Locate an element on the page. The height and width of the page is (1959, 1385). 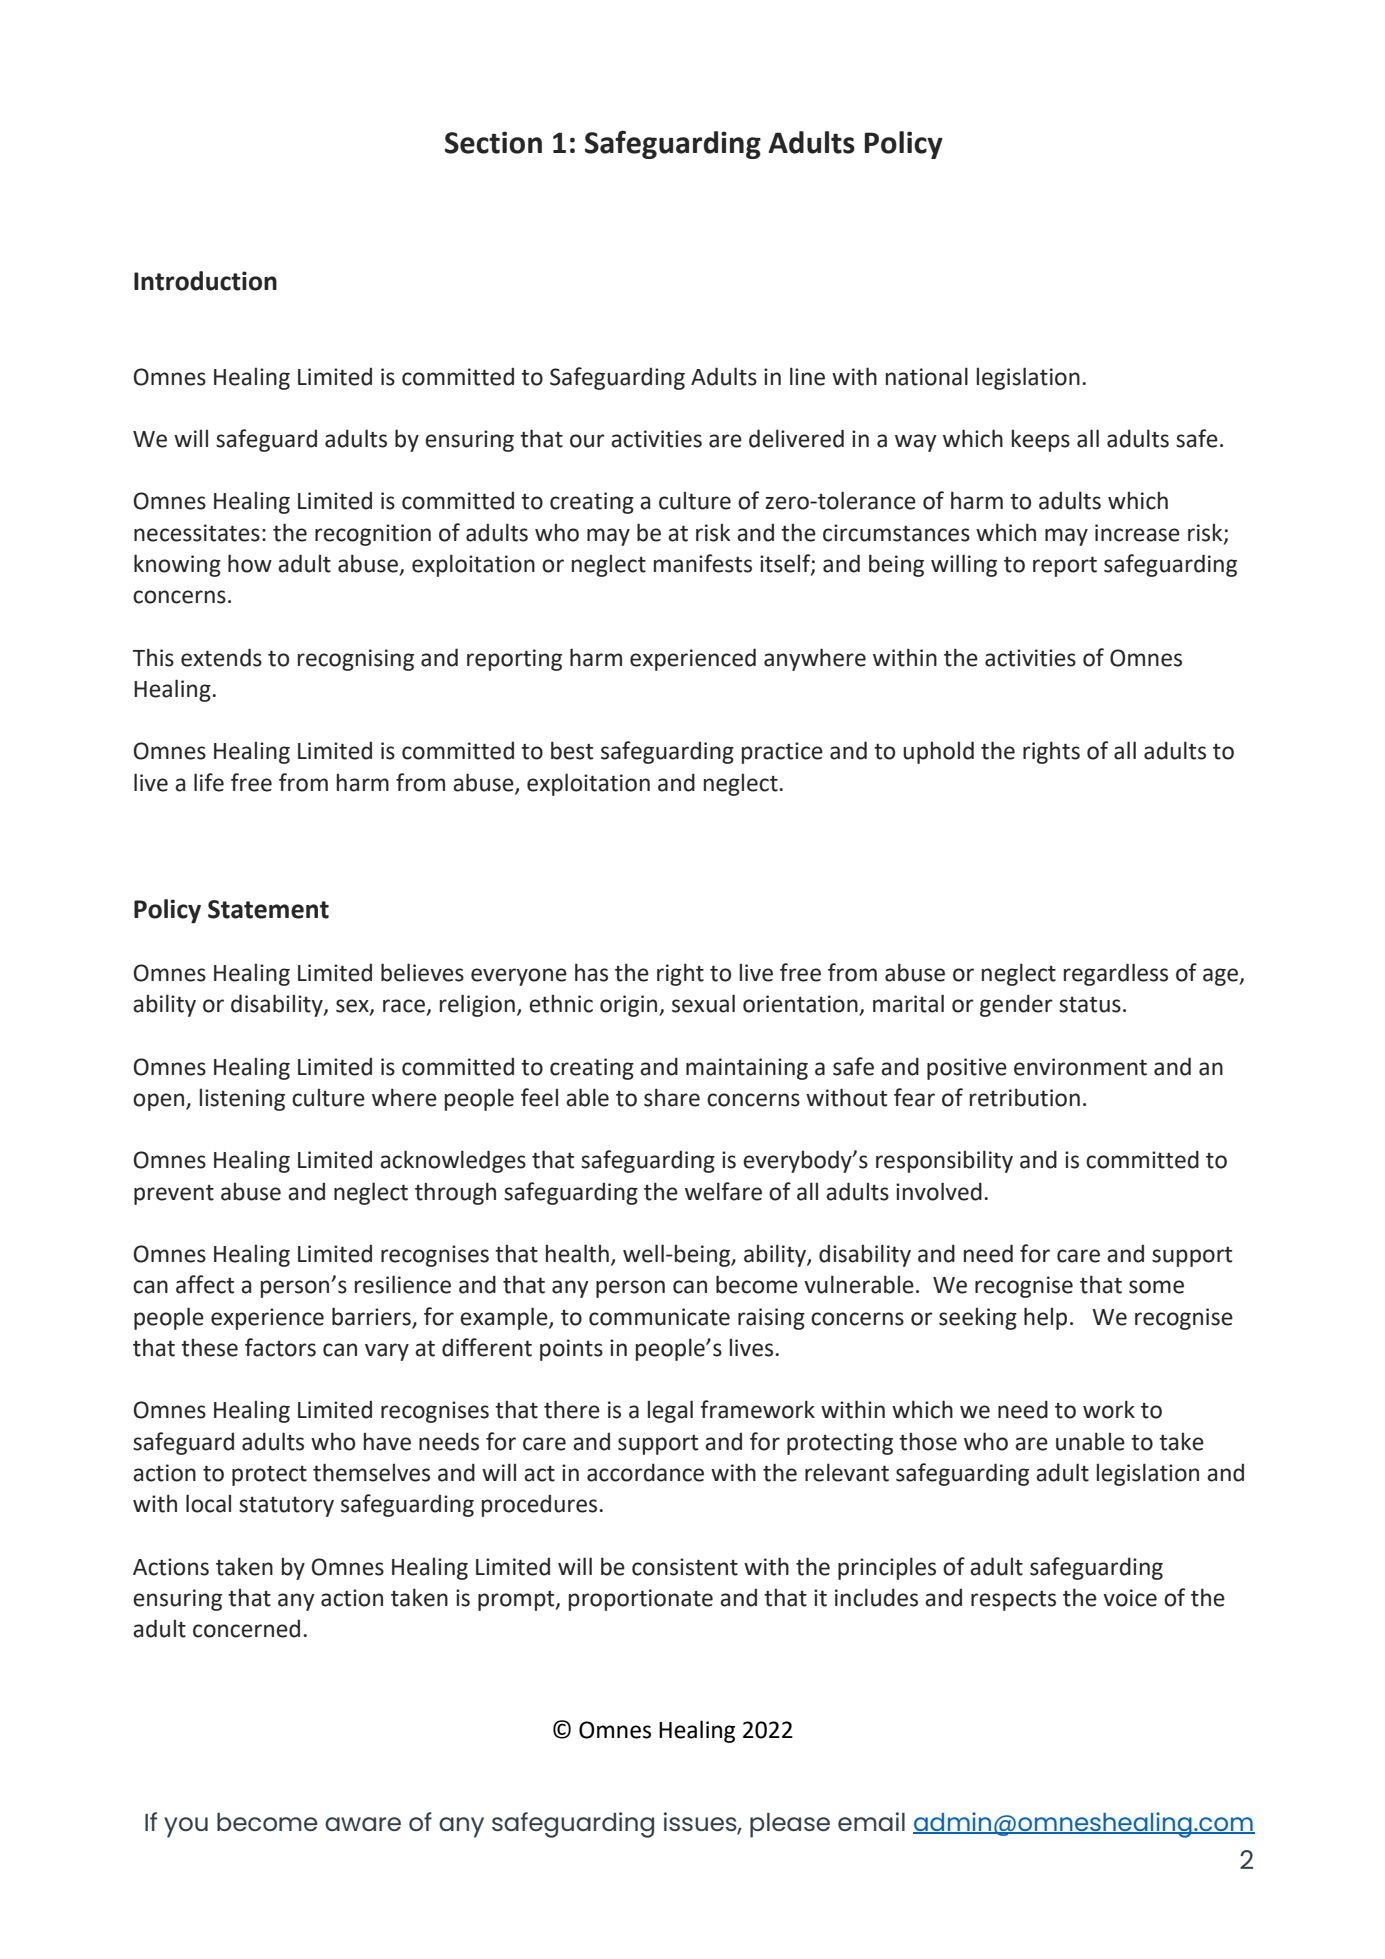
uphold is located at coordinates (938, 752).
